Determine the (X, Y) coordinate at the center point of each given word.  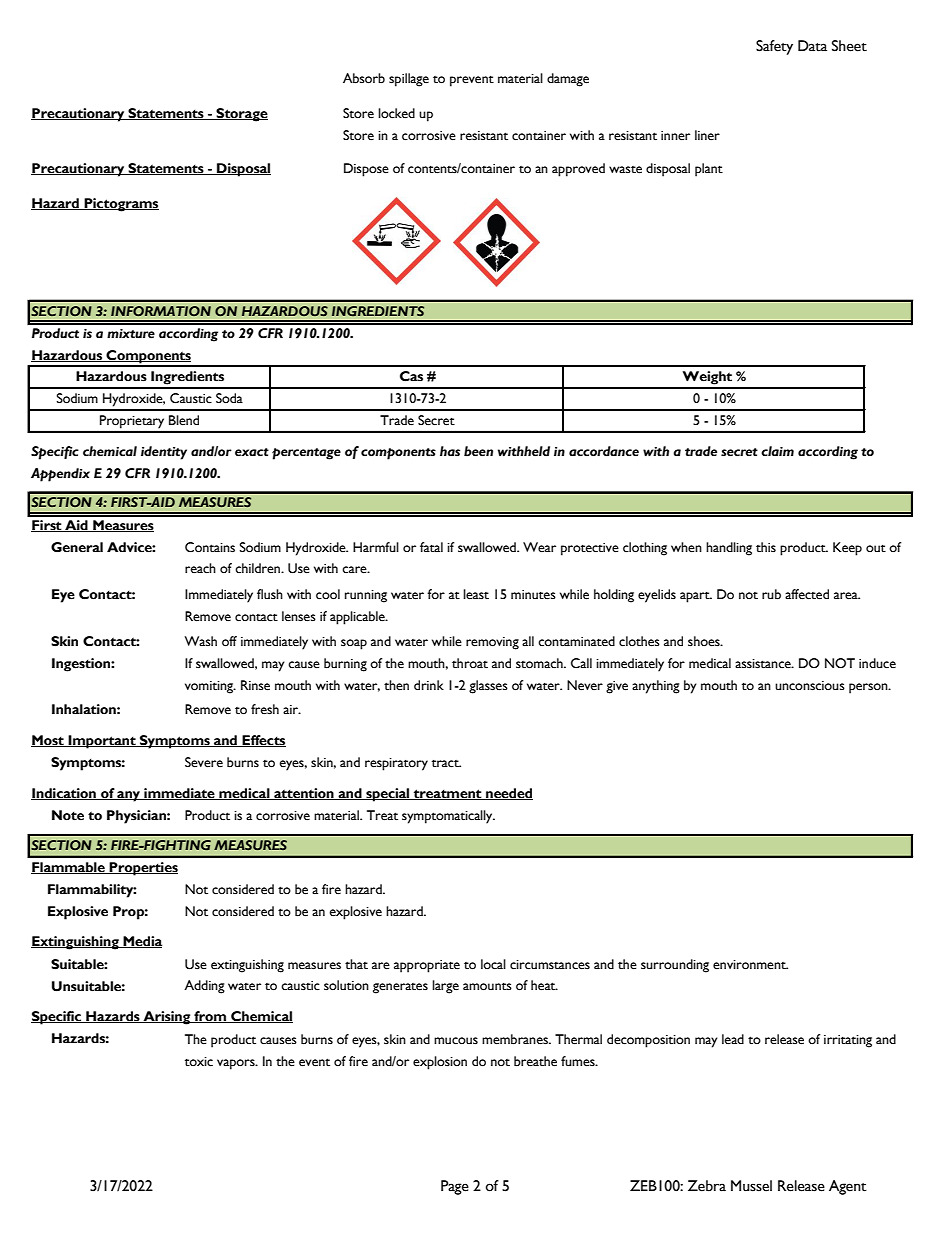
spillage (409, 80)
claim (777, 451)
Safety (774, 47)
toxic (199, 1062)
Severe (204, 762)
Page (455, 1187)
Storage (241, 115)
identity (164, 453)
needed (508, 794)
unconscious (810, 686)
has (450, 451)
